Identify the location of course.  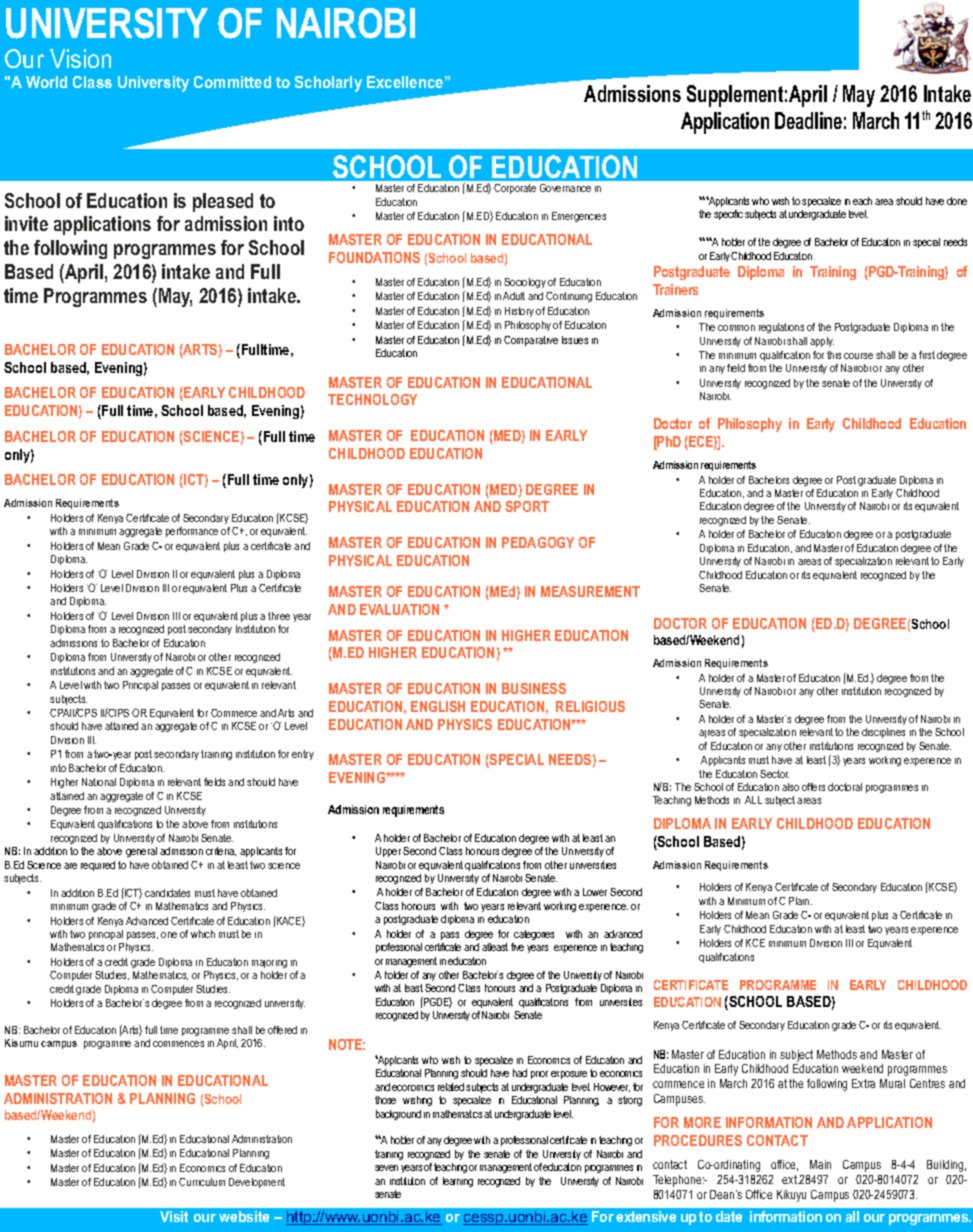
(858, 356).
